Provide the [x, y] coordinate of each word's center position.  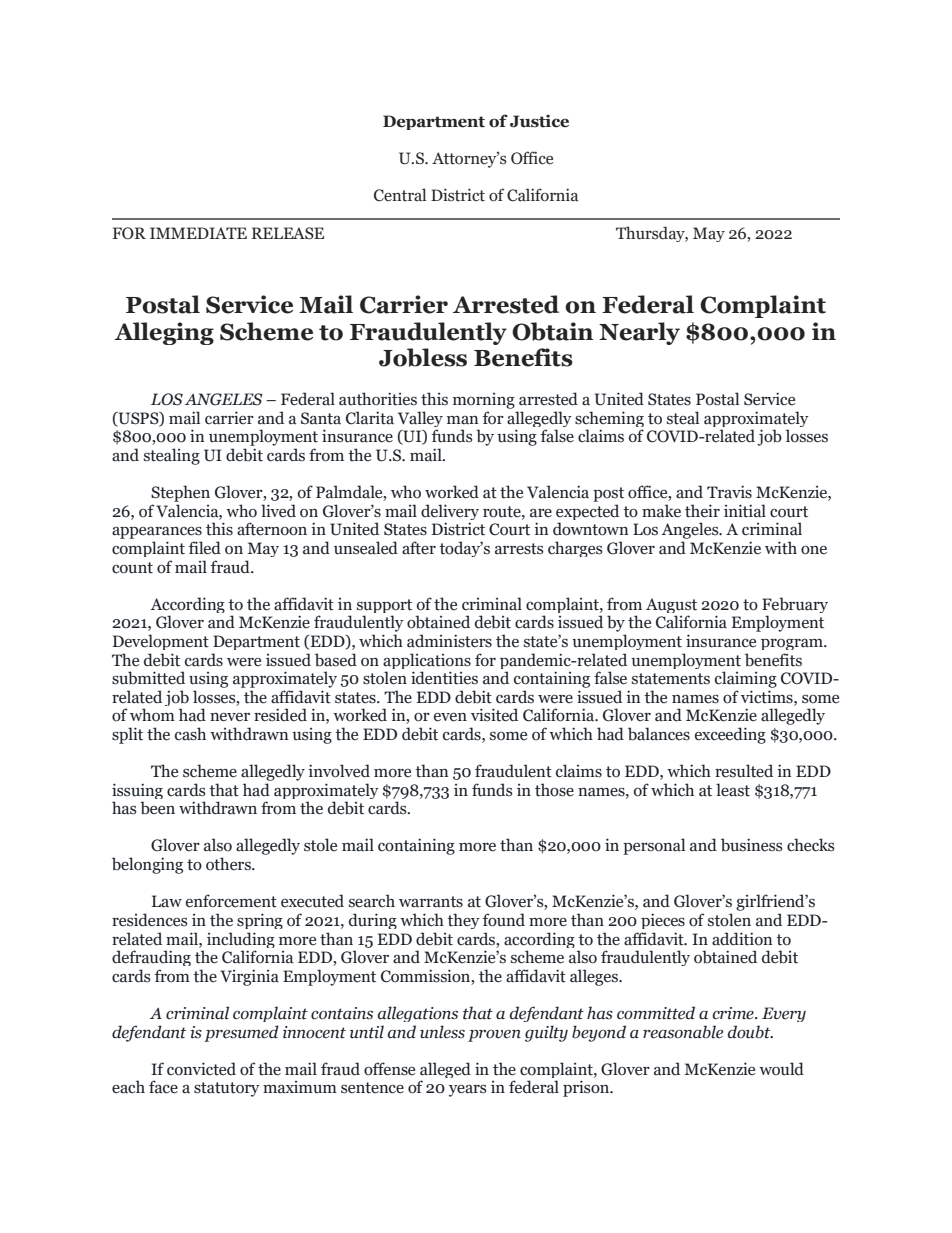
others [229, 864]
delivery [450, 513]
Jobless [423, 357]
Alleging [164, 333]
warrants [431, 902]
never [230, 717]
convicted [201, 1069]
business [752, 845]
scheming [609, 420]
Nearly [639, 333]
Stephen [180, 493]
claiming [746, 679]
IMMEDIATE [198, 233]
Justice [539, 121]
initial [745, 511]
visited [494, 715]
